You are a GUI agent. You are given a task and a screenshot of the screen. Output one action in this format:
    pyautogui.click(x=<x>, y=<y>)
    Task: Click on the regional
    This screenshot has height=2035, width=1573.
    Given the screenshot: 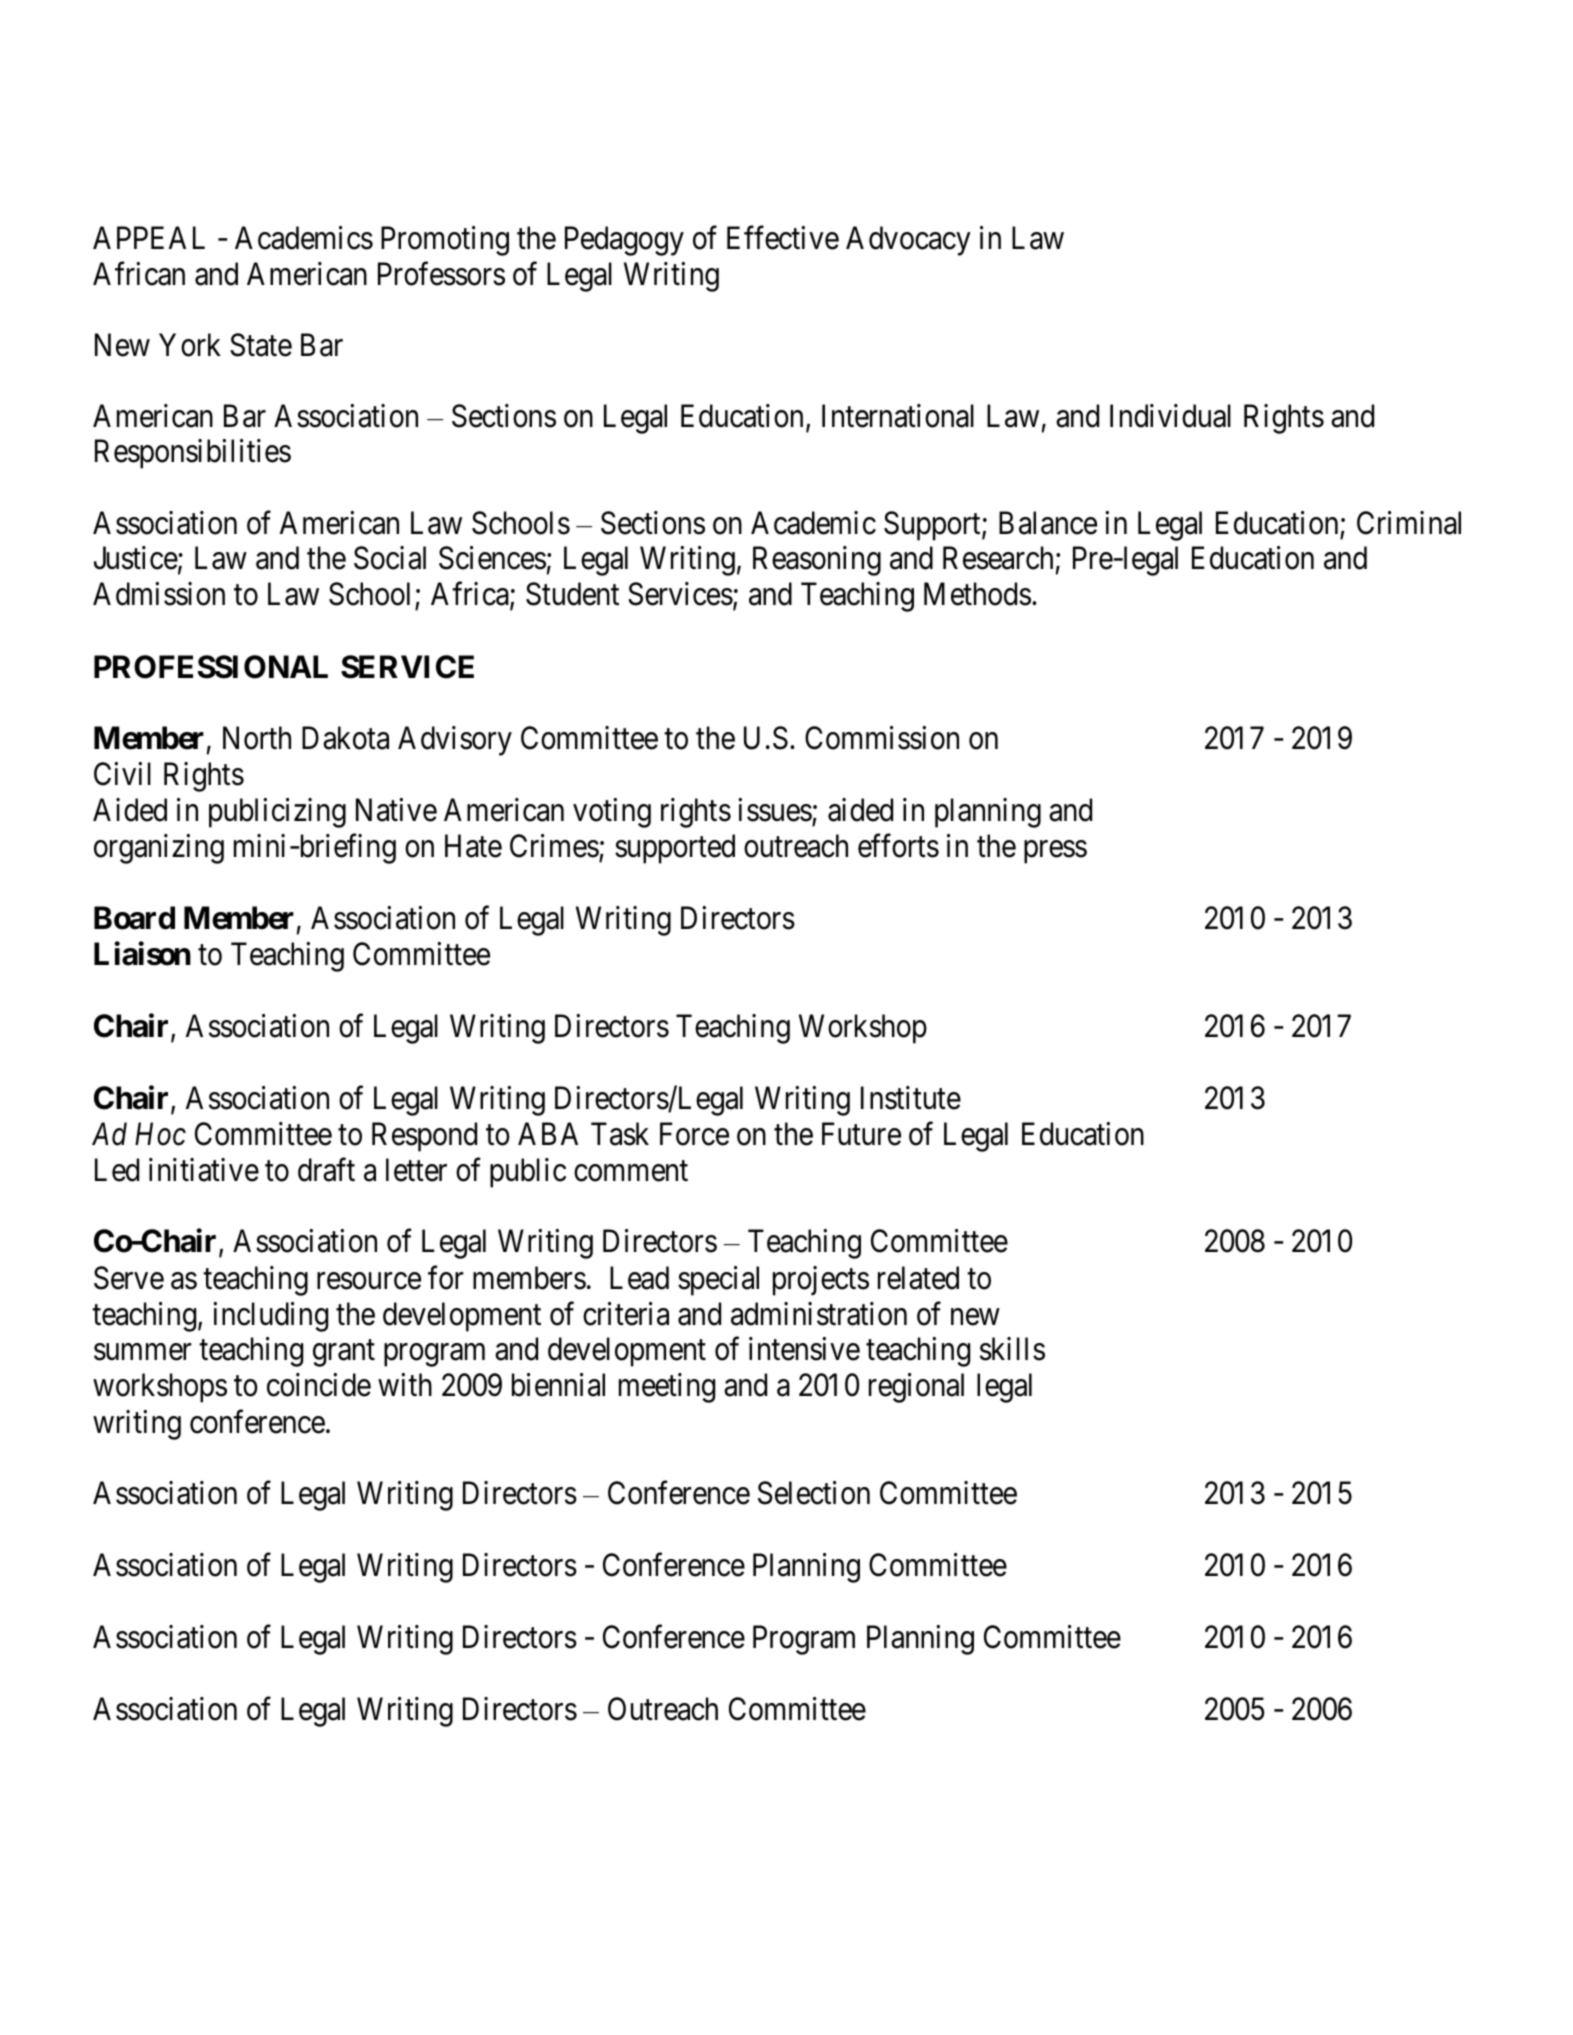 What is the action you would take?
    pyautogui.click(x=916, y=1388)
